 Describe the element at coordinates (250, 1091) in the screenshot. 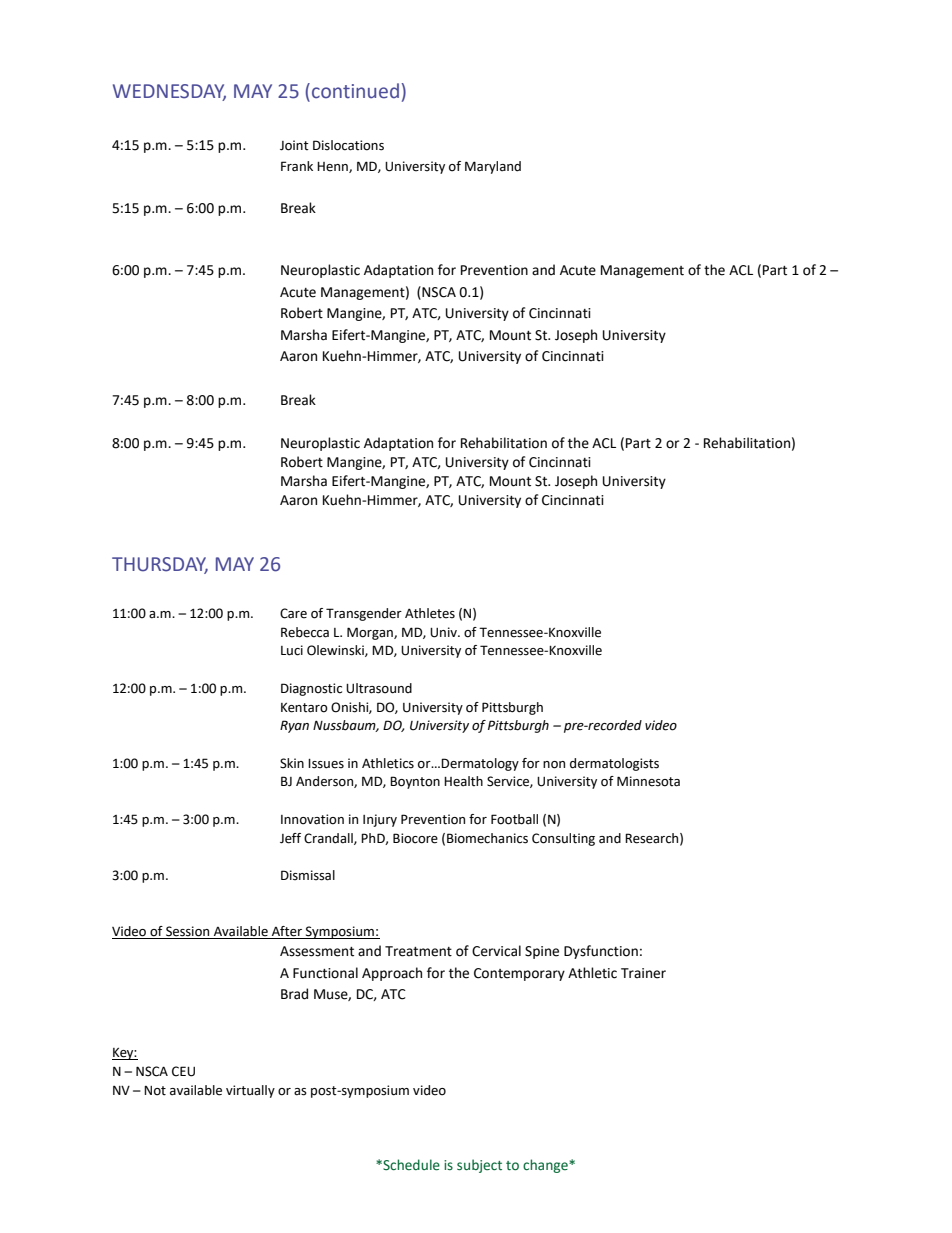

I see `virtually` at that location.
